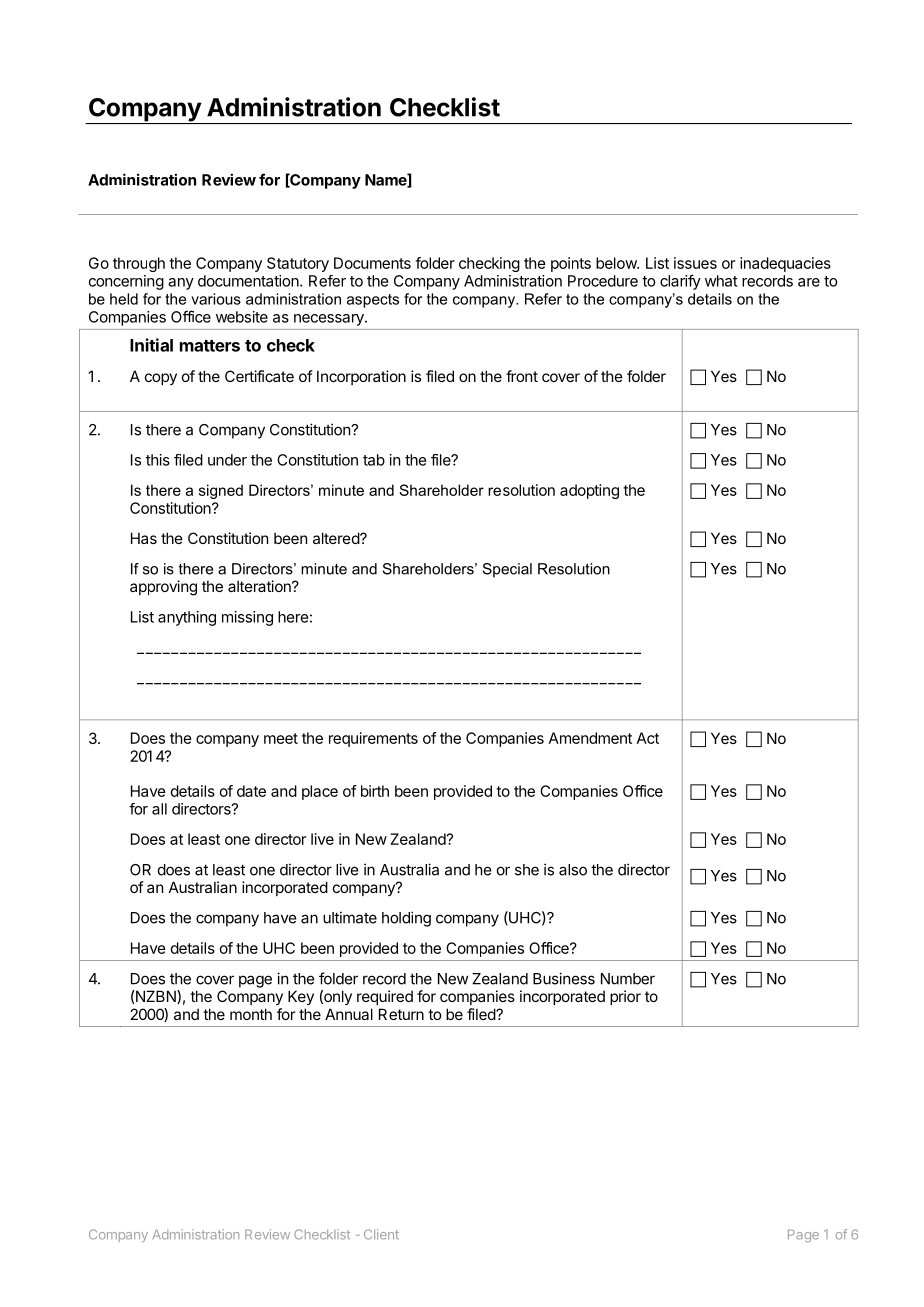 This screenshot has height=1307, width=924. Describe the element at coordinates (628, 979) in the screenshot. I see `Number` at that location.
